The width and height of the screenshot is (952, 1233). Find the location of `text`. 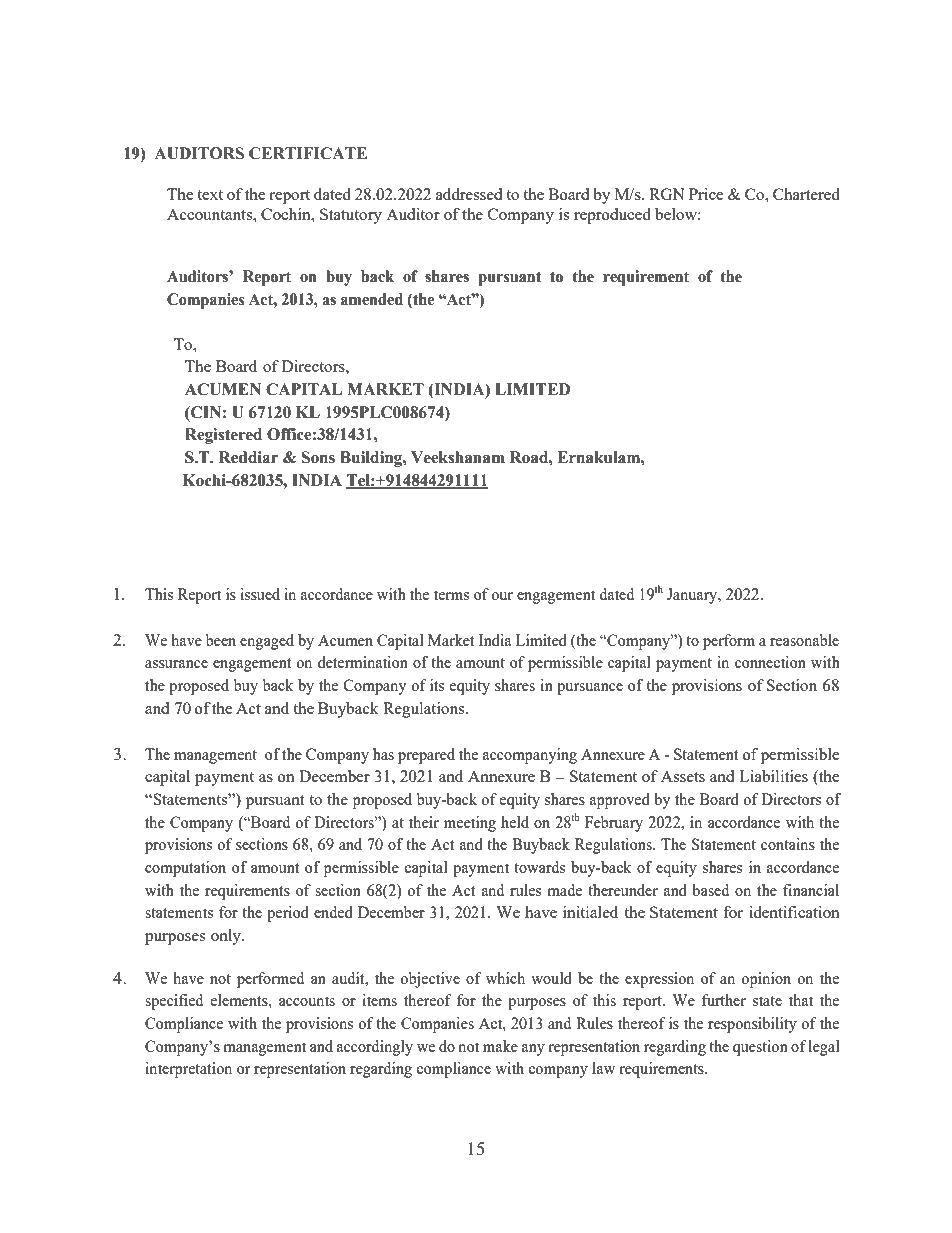

text is located at coordinates (210, 195).
